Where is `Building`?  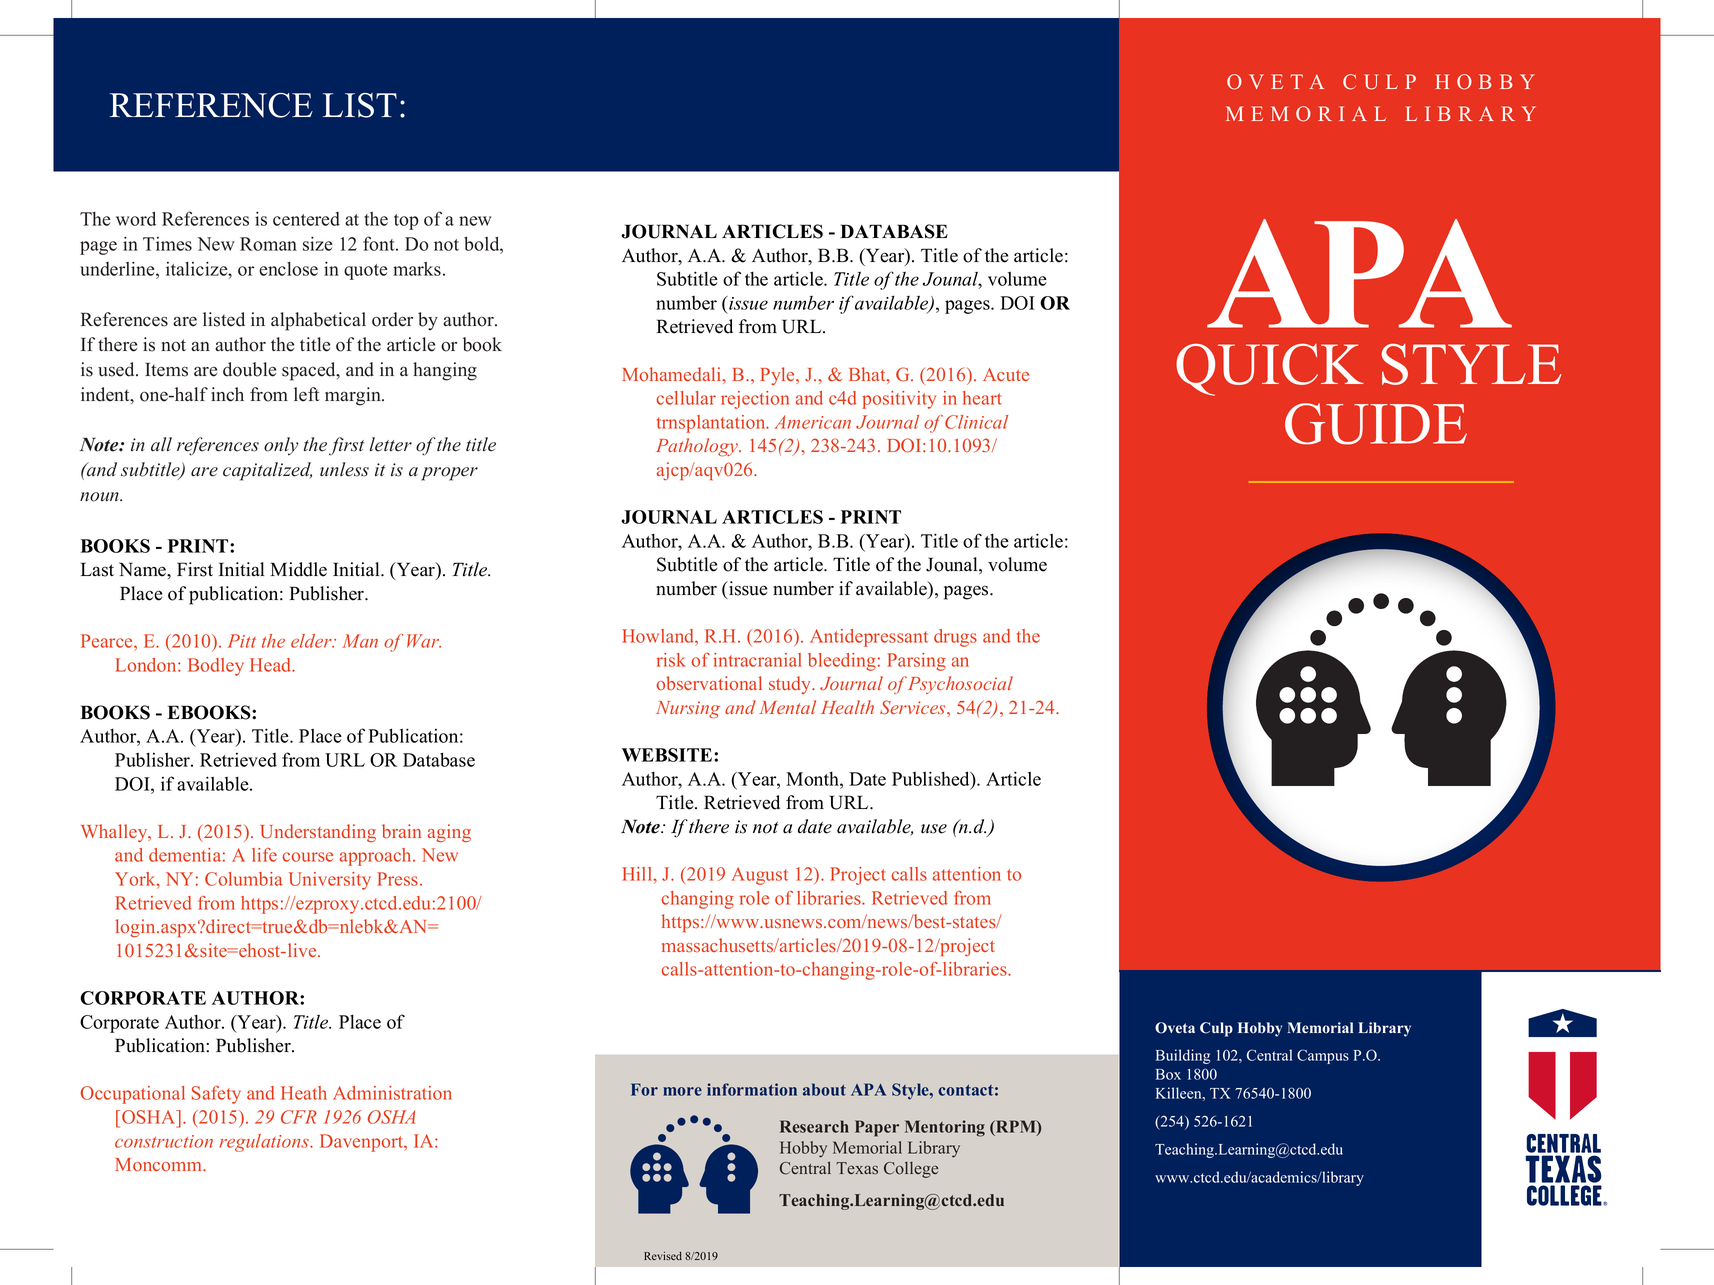
Building is located at coordinates (1183, 1056).
